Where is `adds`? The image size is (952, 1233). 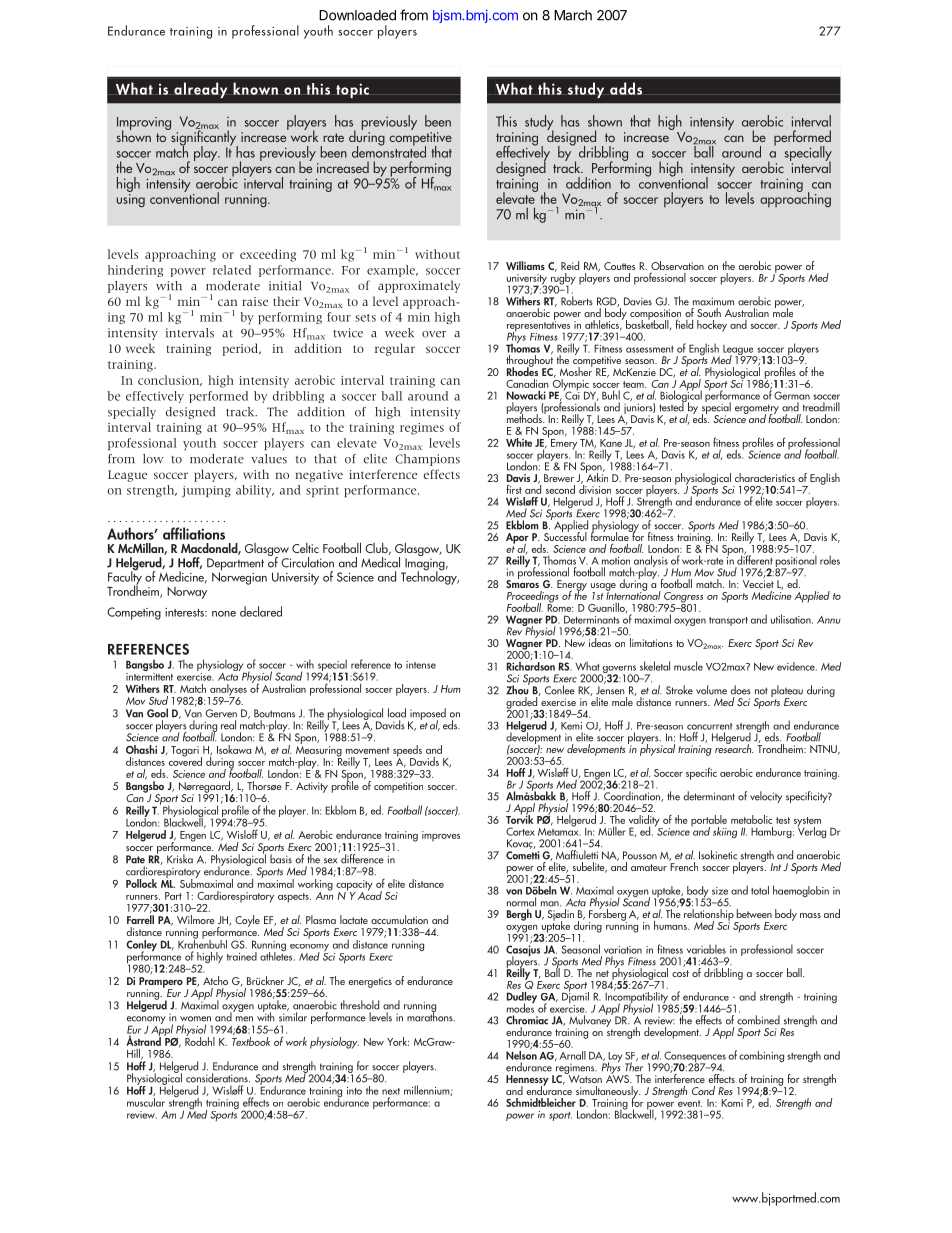
adds is located at coordinates (626, 88).
